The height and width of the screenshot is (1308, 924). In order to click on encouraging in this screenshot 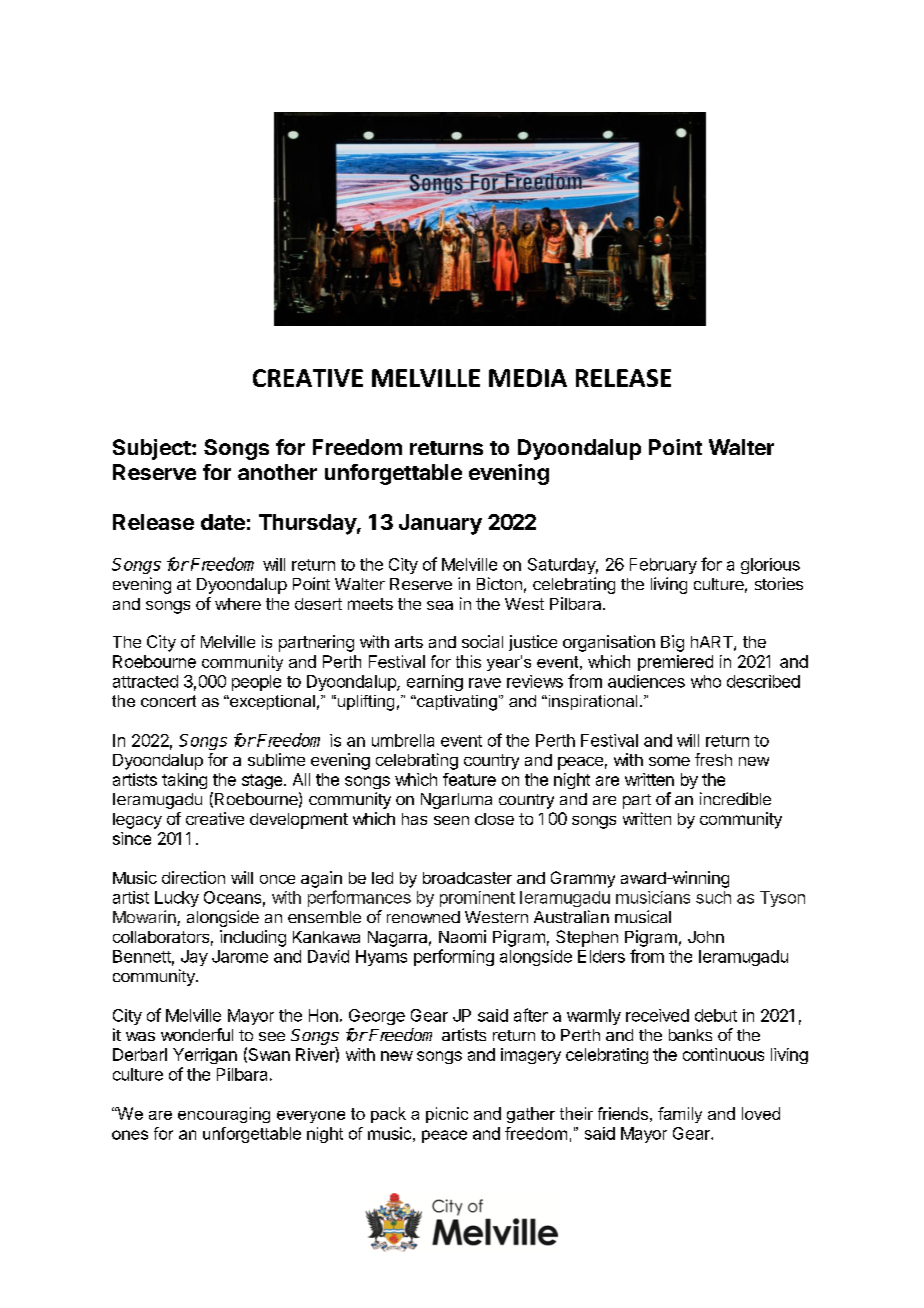, I will do `click(224, 1115)`.
